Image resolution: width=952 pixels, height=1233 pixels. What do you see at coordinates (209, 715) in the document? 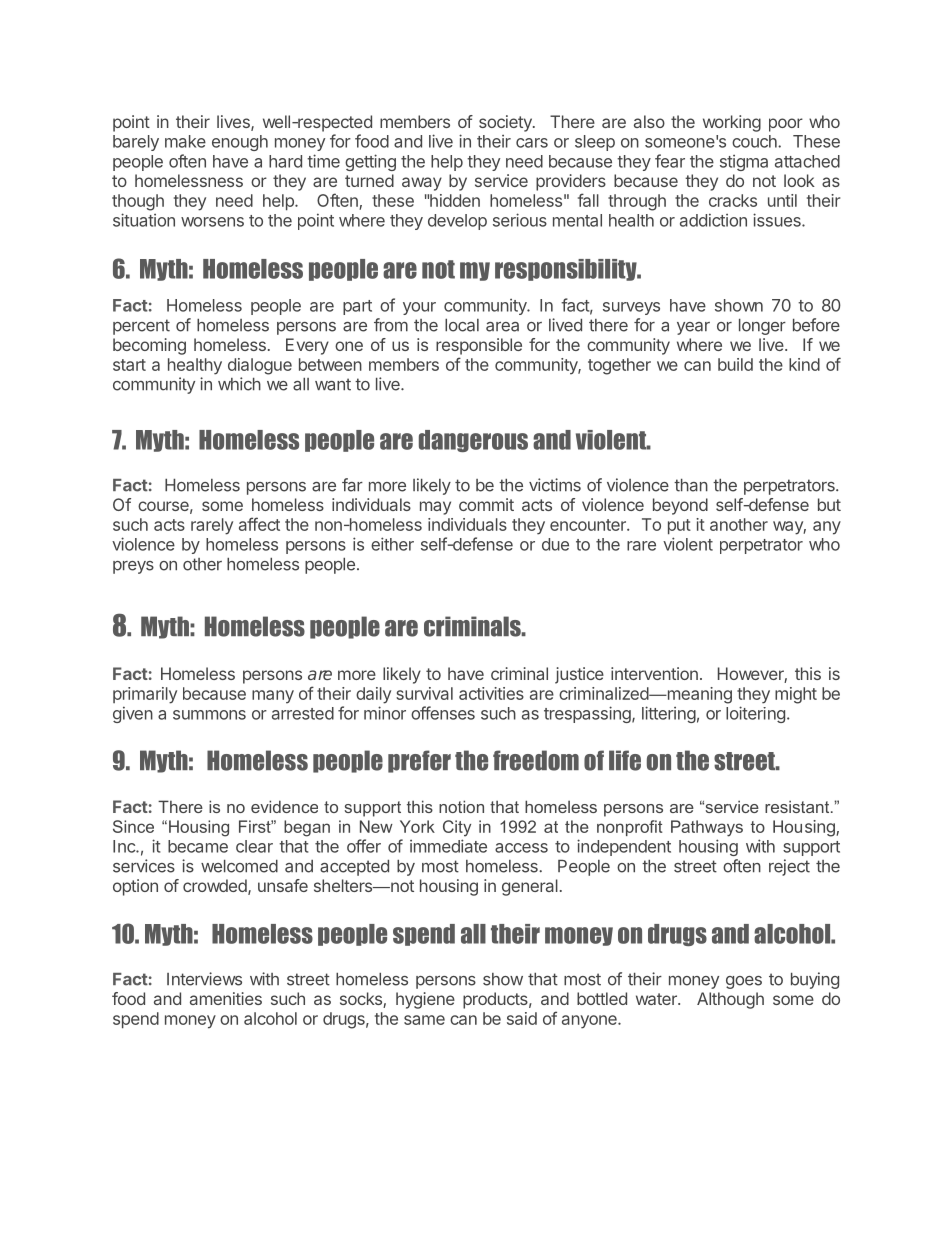
I see `summons` at bounding box center [209, 715].
